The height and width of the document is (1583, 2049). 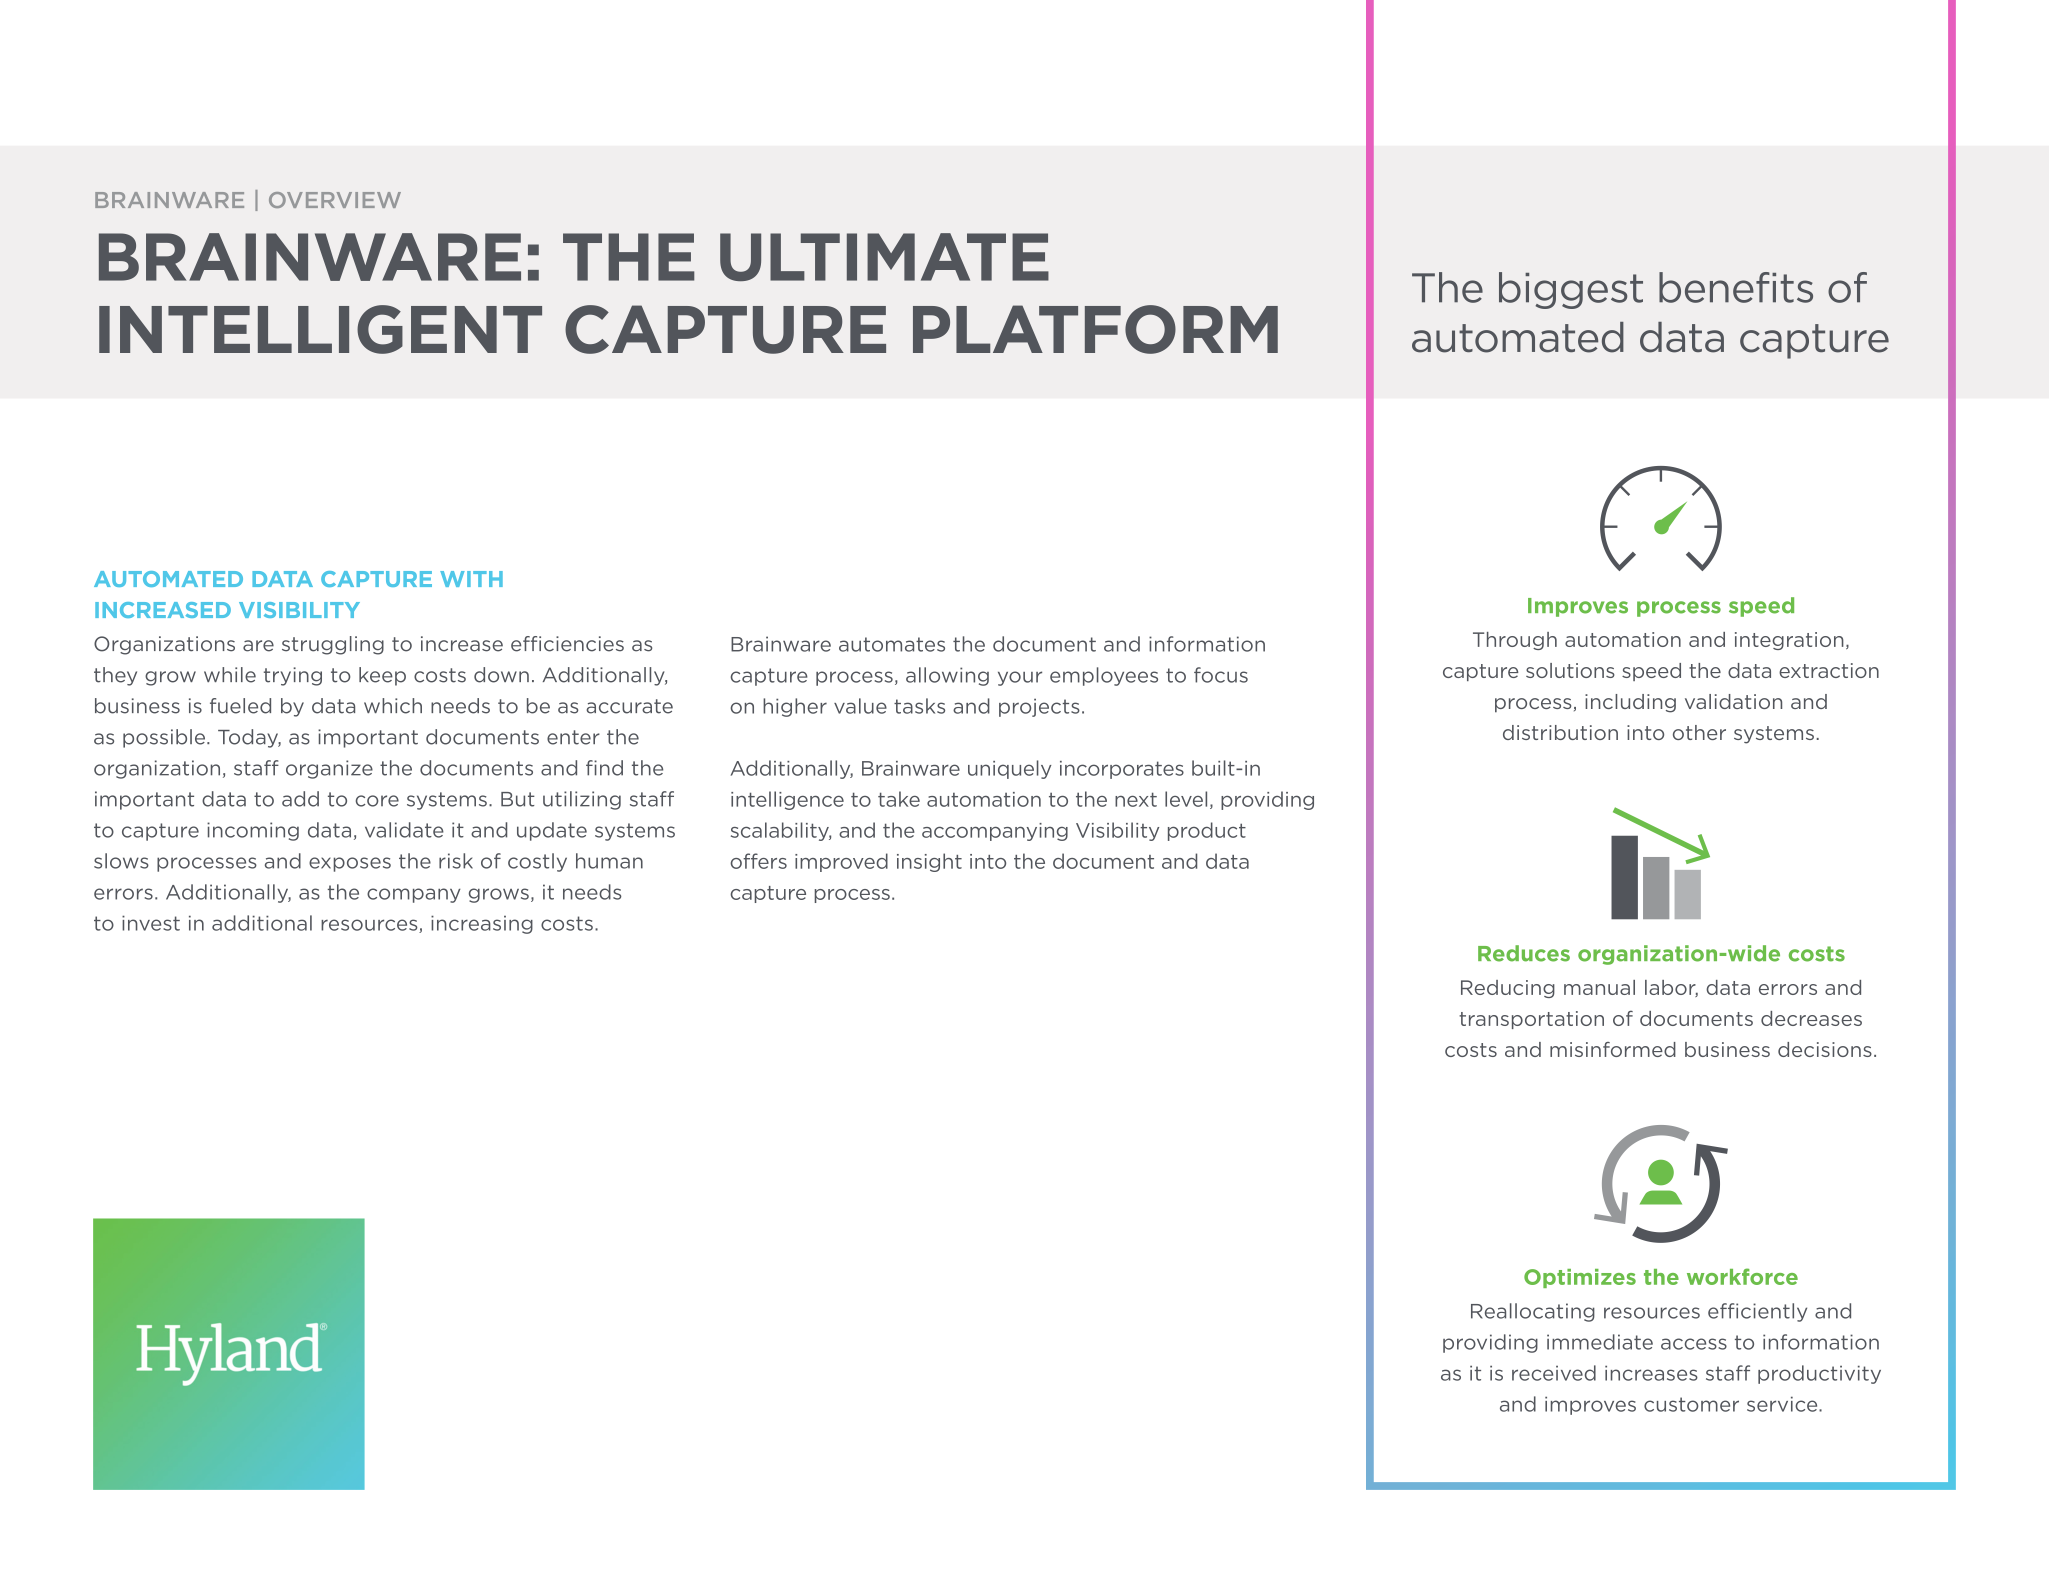 I want to click on OVERVIEW, so click(x=335, y=200).
